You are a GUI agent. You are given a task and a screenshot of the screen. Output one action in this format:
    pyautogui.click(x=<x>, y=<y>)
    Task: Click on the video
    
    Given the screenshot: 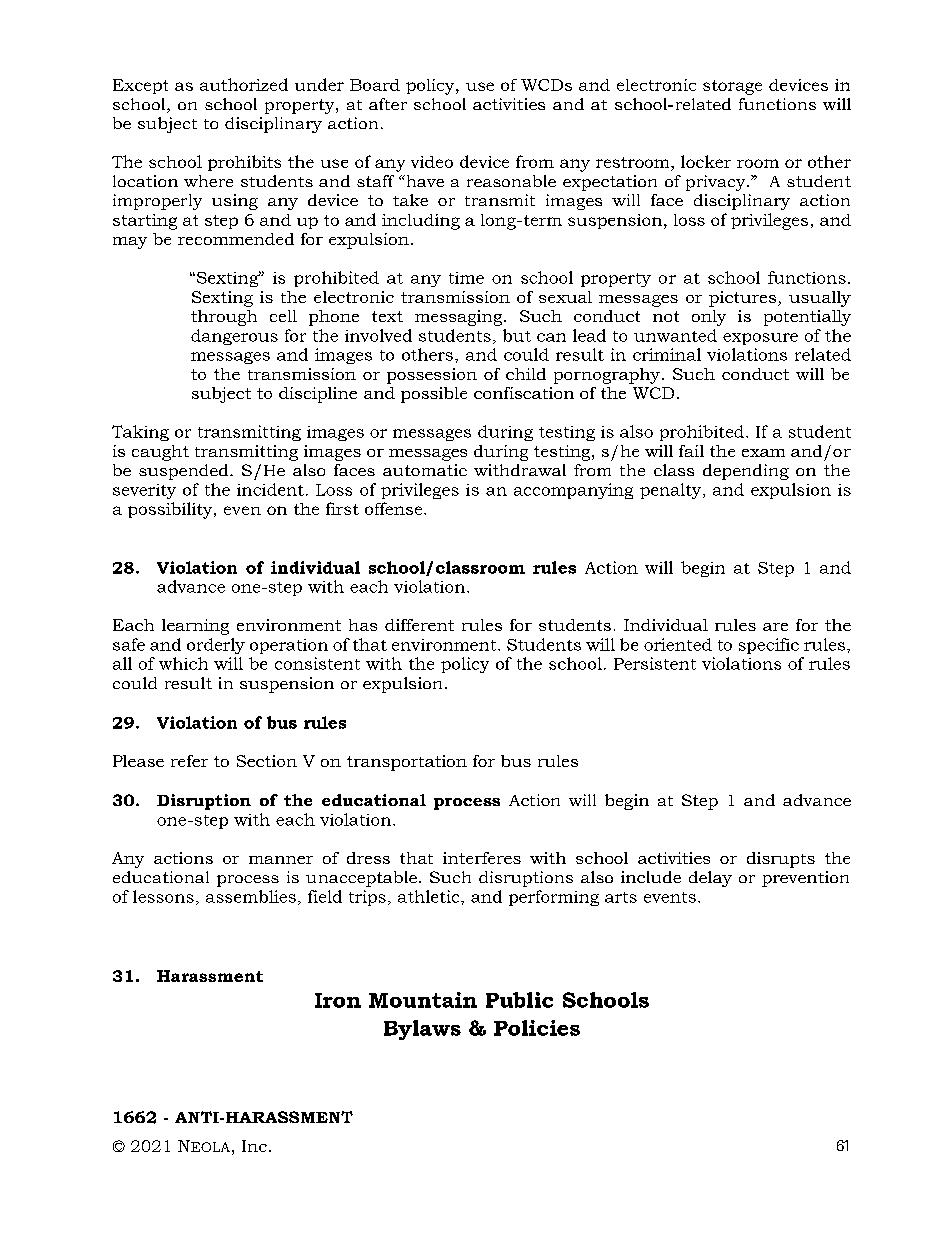 What is the action you would take?
    pyautogui.click(x=432, y=162)
